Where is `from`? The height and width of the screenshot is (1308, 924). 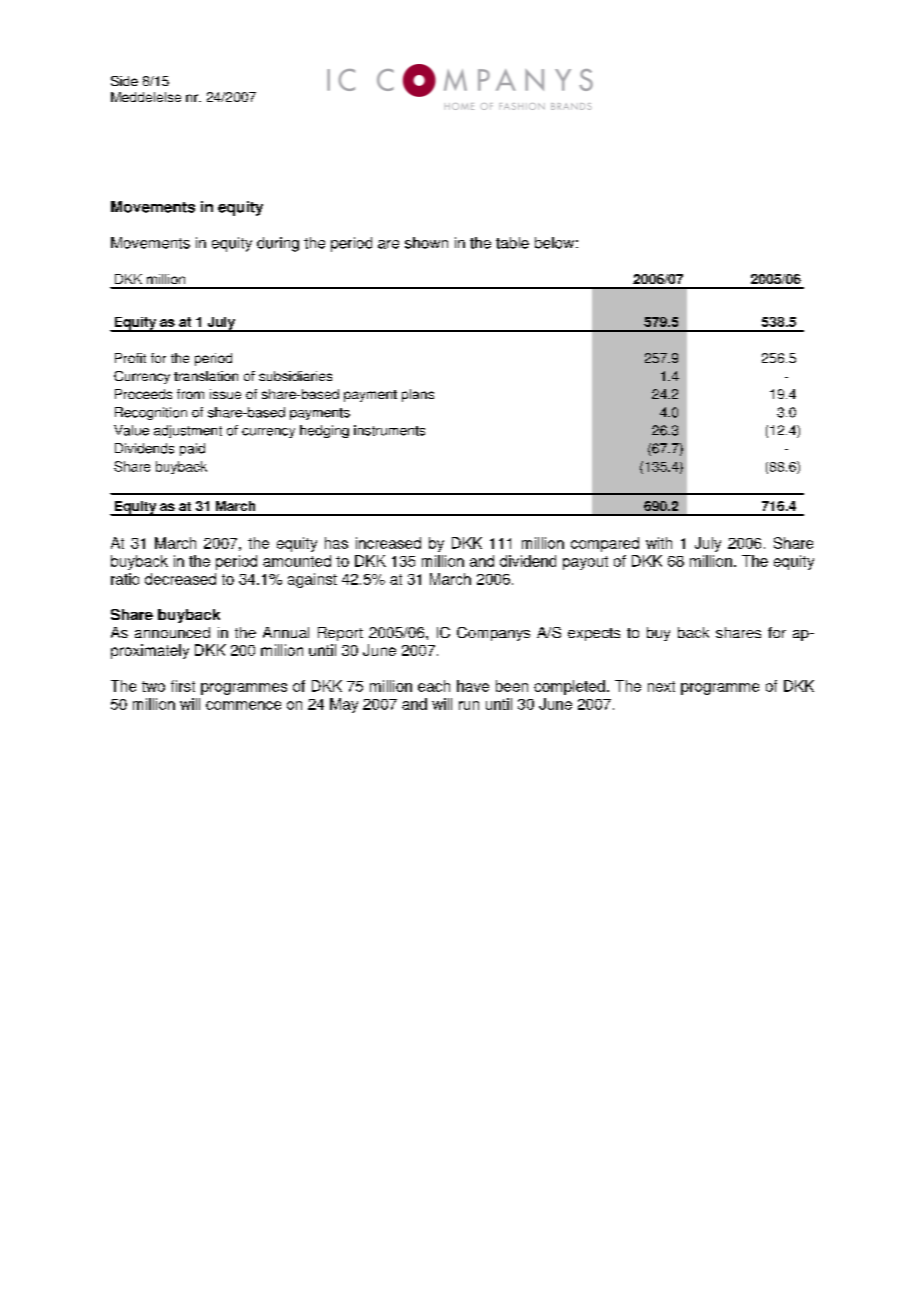 from is located at coordinates (190, 394).
